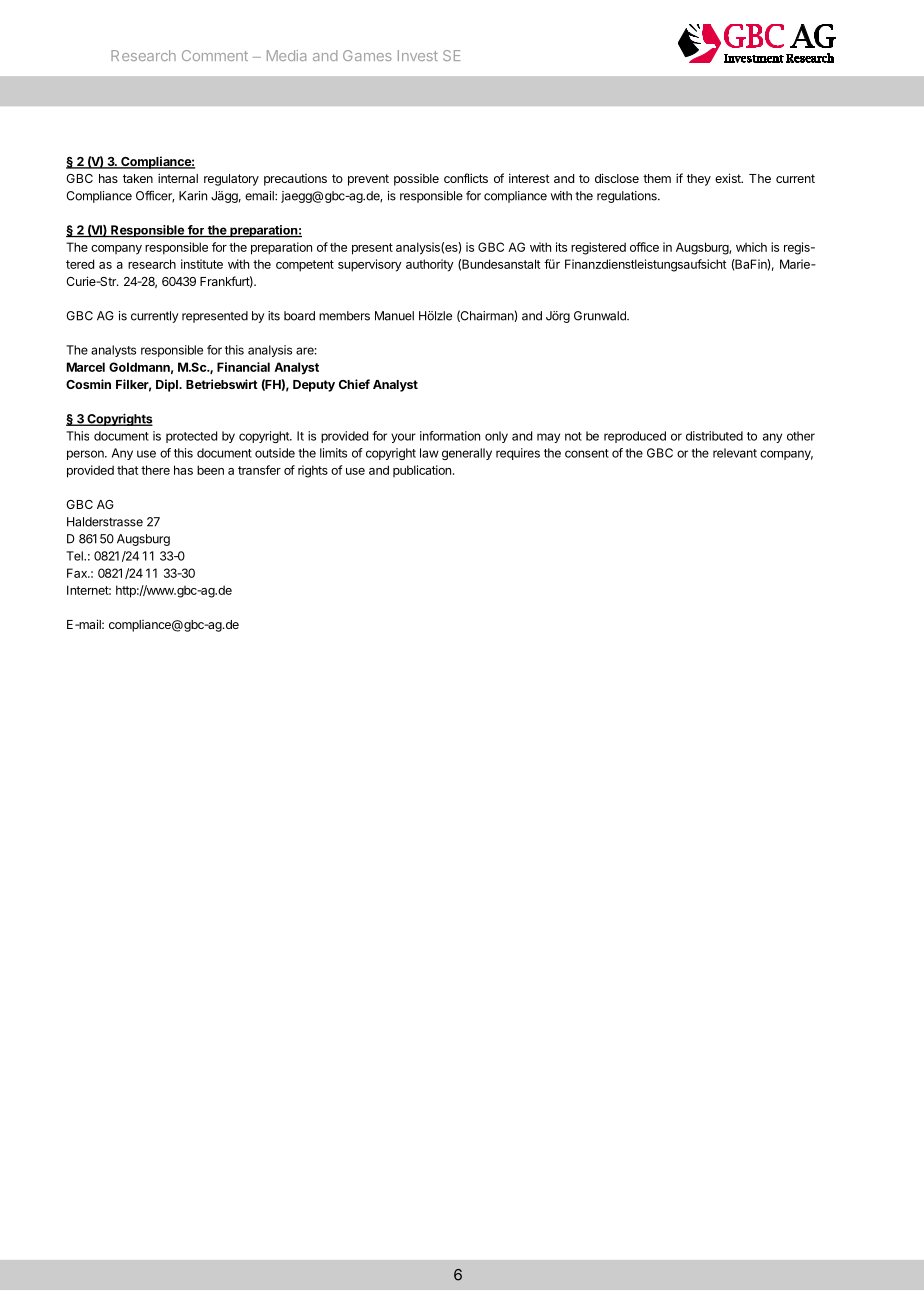  Describe the element at coordinates (735, 453) in the image. I see `relevant` at that location.
